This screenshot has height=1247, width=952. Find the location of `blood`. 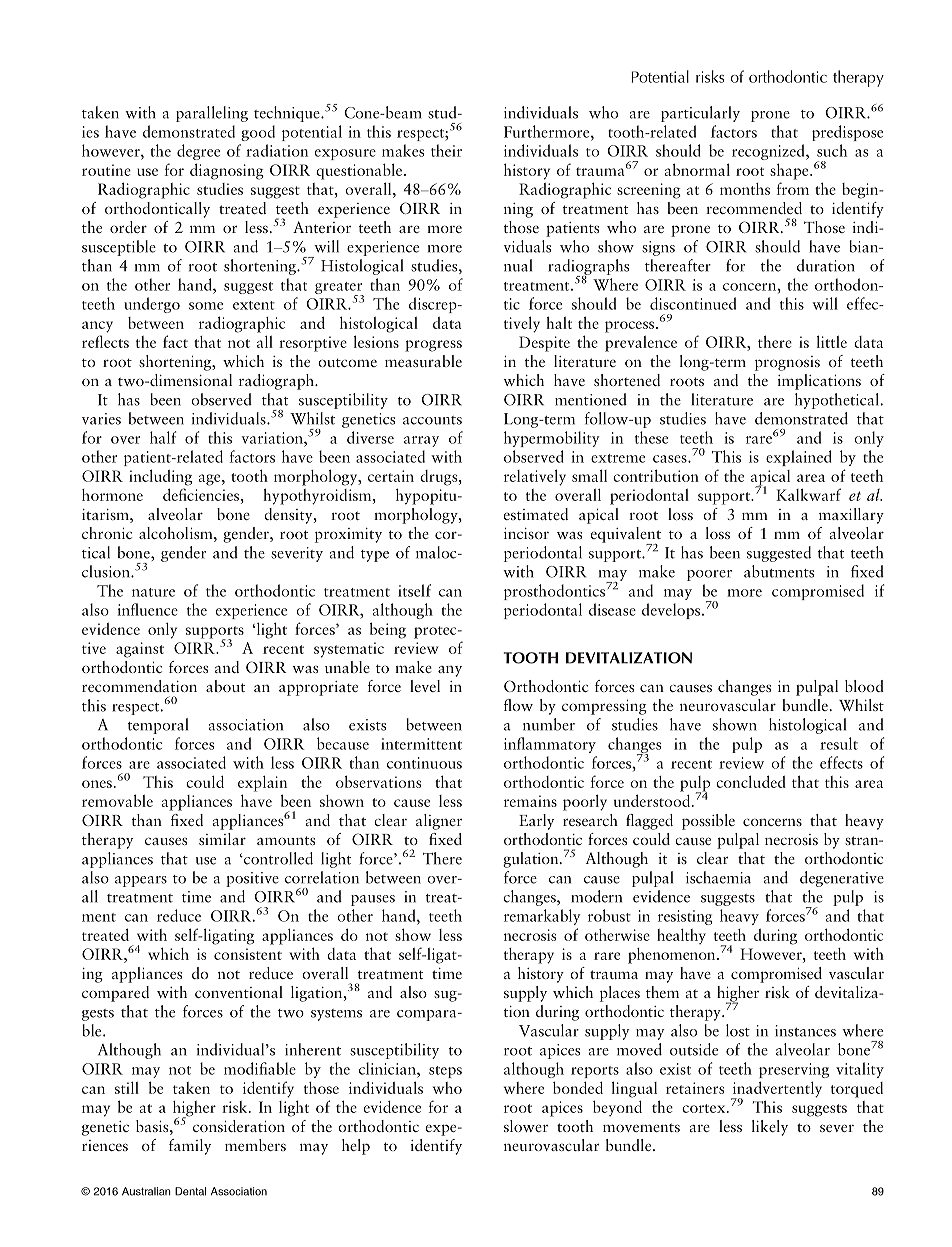

blood is located at coordinates (864, 686).
